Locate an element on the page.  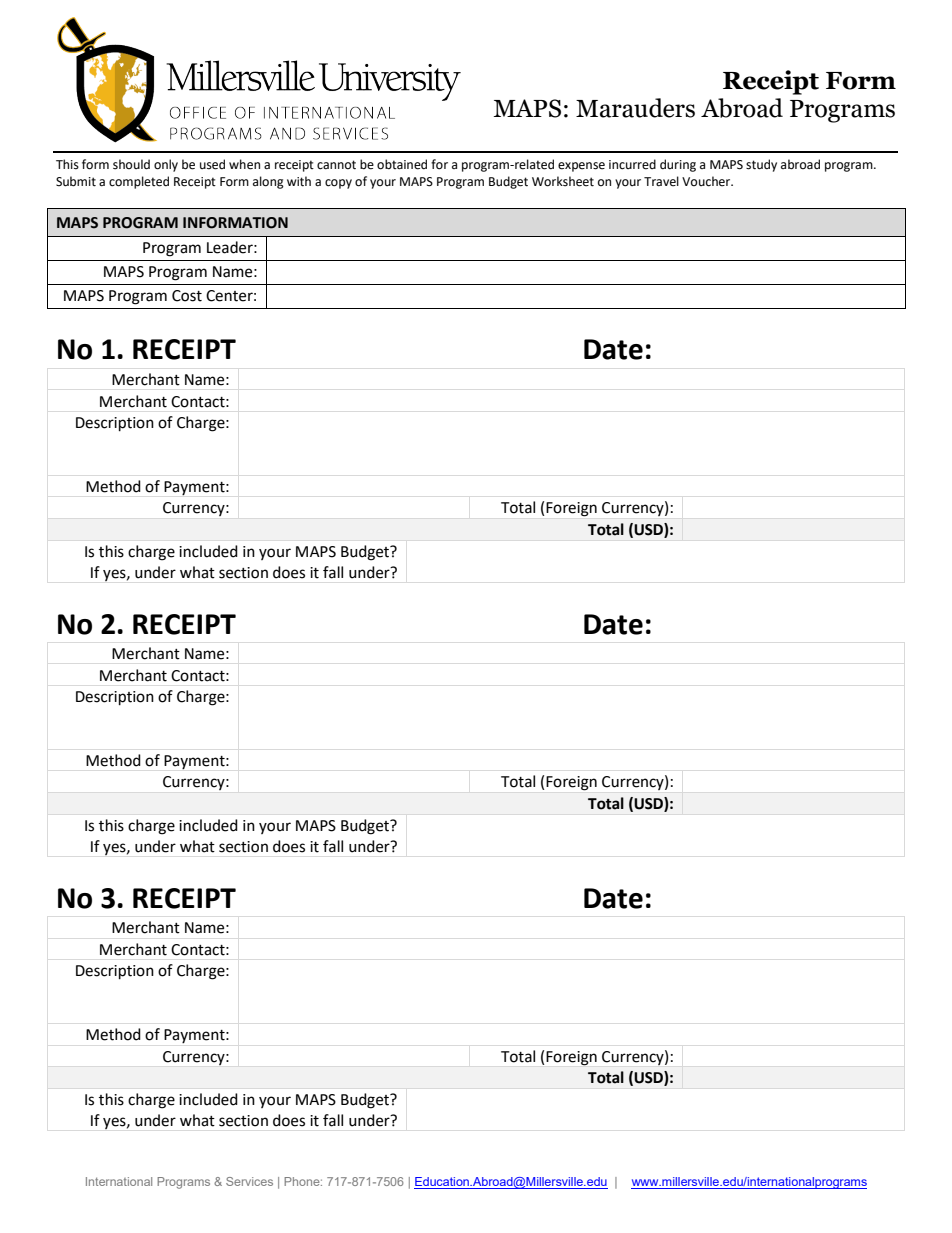
only is located at coordinates (166, 165).
